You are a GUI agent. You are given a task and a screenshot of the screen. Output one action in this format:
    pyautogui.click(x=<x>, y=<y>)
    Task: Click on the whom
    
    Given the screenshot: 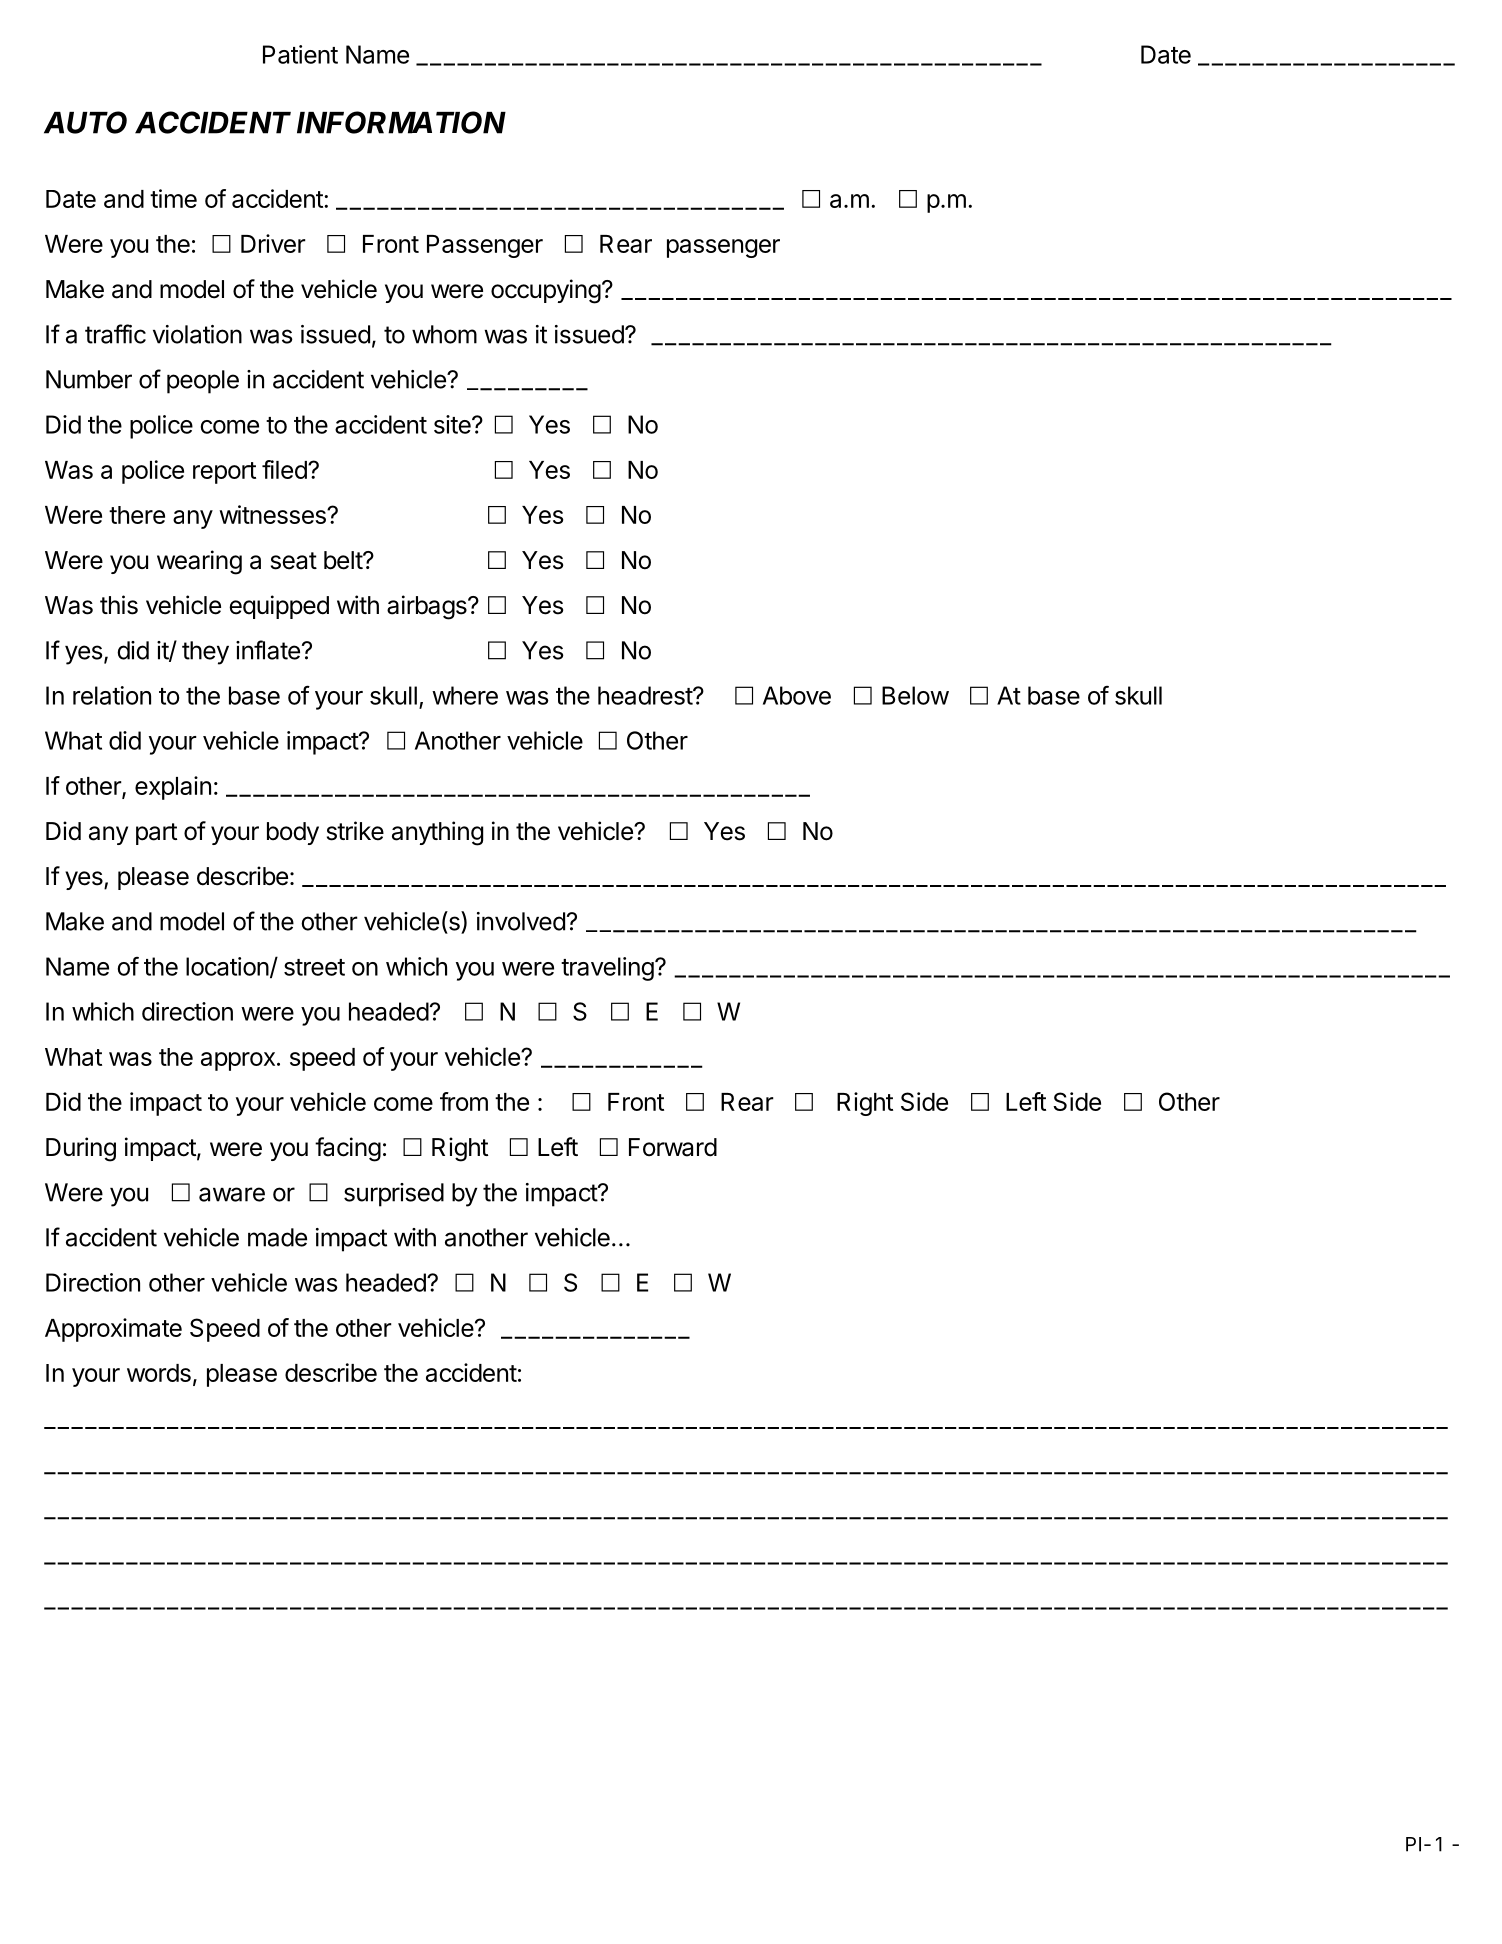 What is the action you would take?
    pyautogui.click(x=444, y=334)
